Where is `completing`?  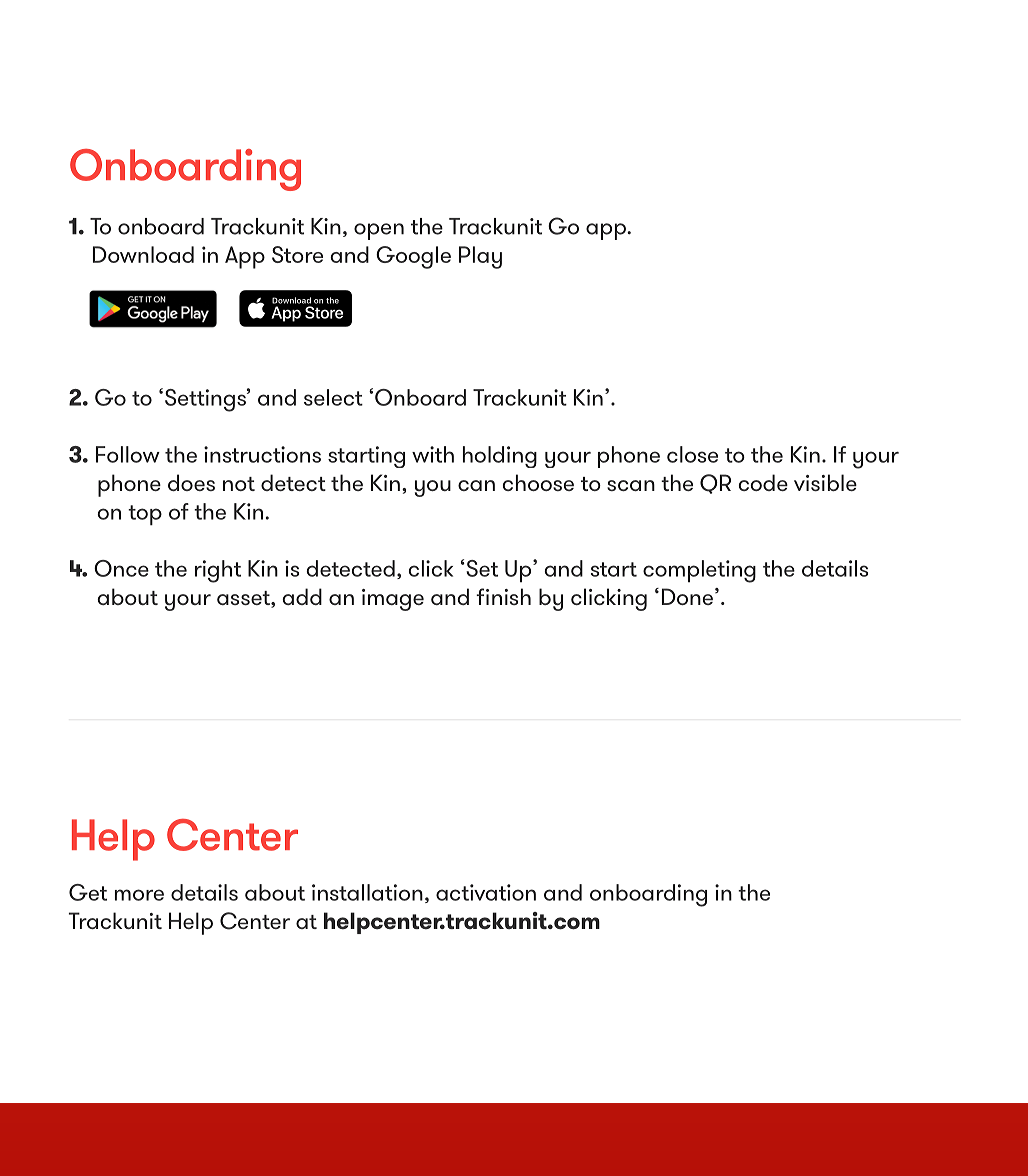
completing is located at coordinates (699, 571).
